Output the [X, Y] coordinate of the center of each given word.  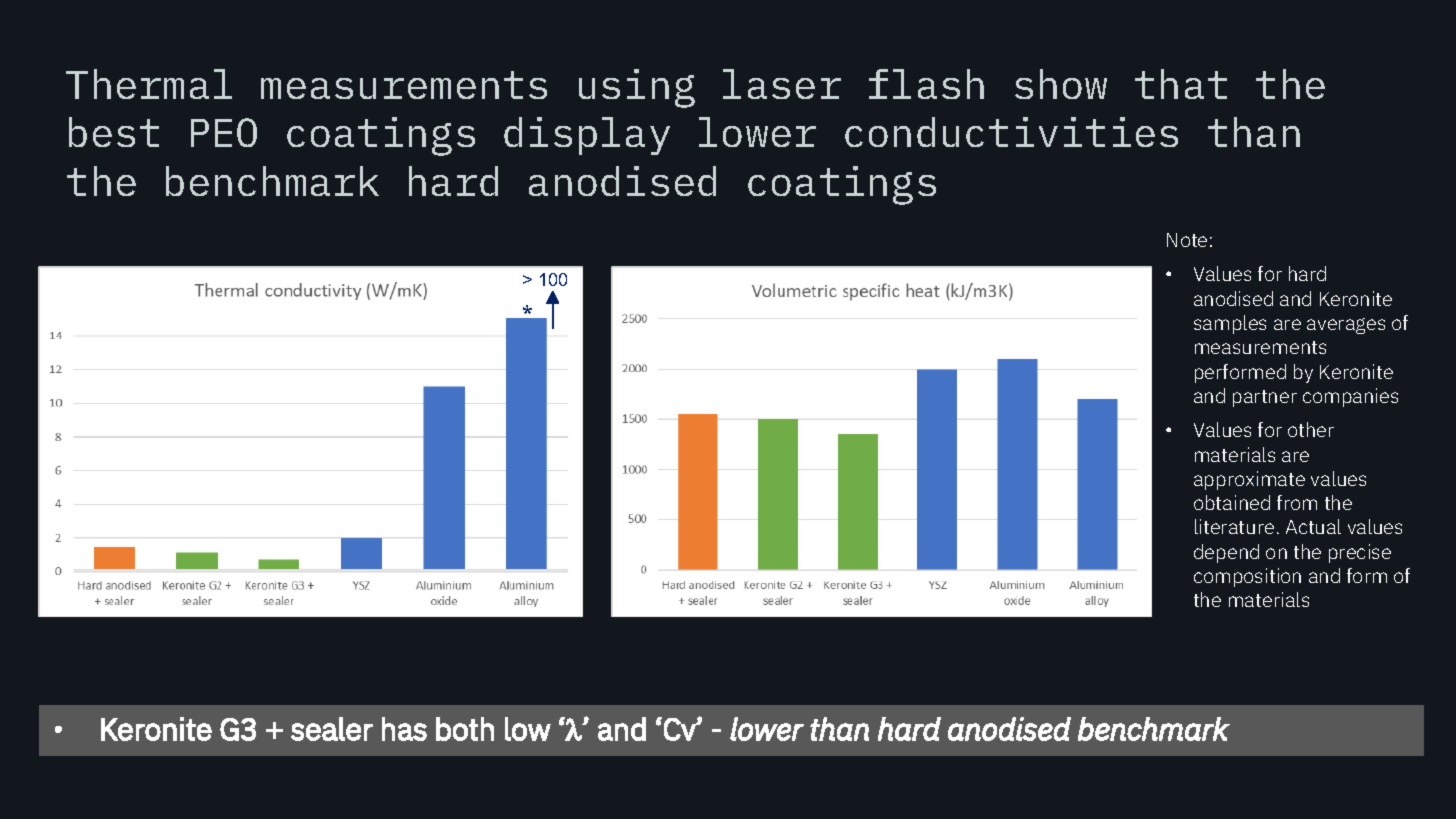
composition [1247, 577]
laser [782, 84]
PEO [224, 132]
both [465, 729]
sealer [332, 729]
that [1181, 84]
